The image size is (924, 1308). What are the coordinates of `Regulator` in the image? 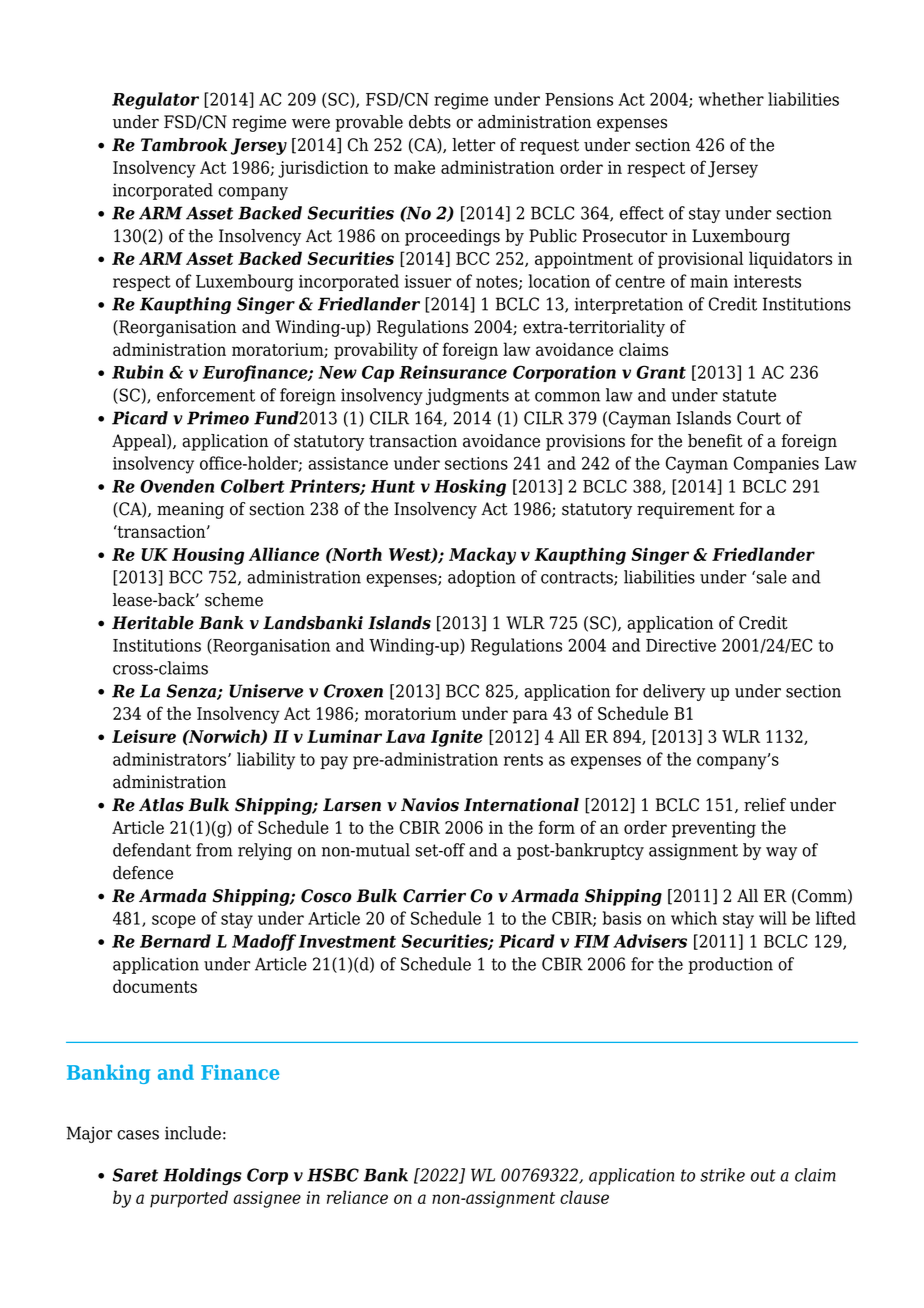 It's located at (155, 101).
